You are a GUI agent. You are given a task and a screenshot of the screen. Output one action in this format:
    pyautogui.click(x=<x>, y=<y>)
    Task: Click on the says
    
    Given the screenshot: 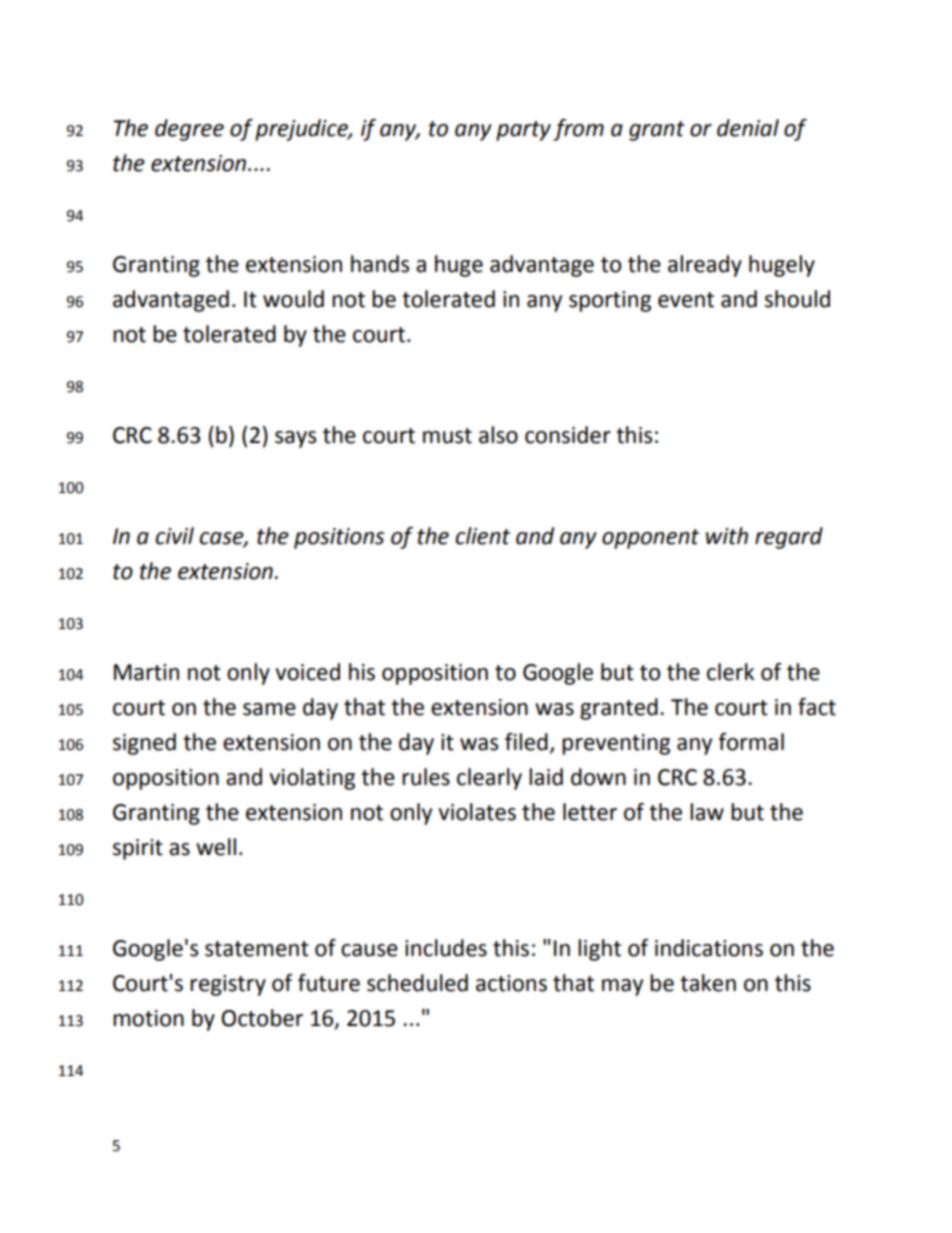 What is the action you would take?
    pyautogui.click(x=295, y=439)
